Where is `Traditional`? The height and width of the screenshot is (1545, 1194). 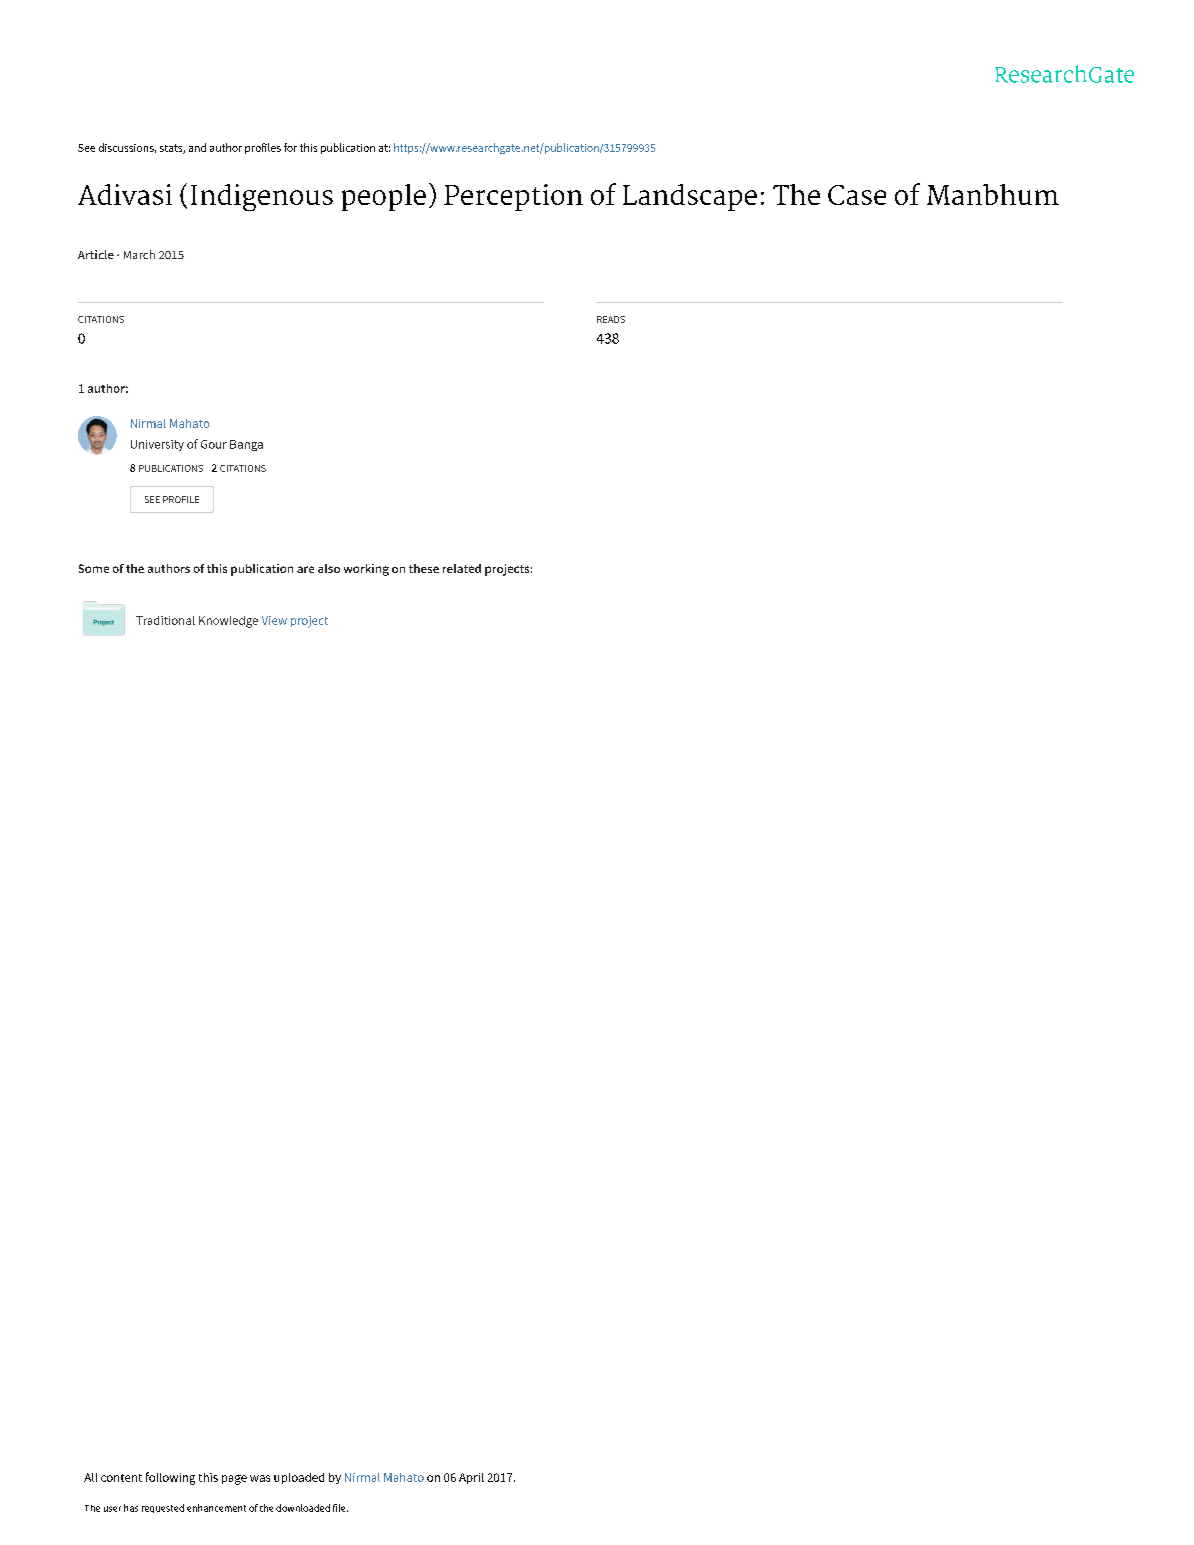
Traditional is located at coordinates (165, 620).
